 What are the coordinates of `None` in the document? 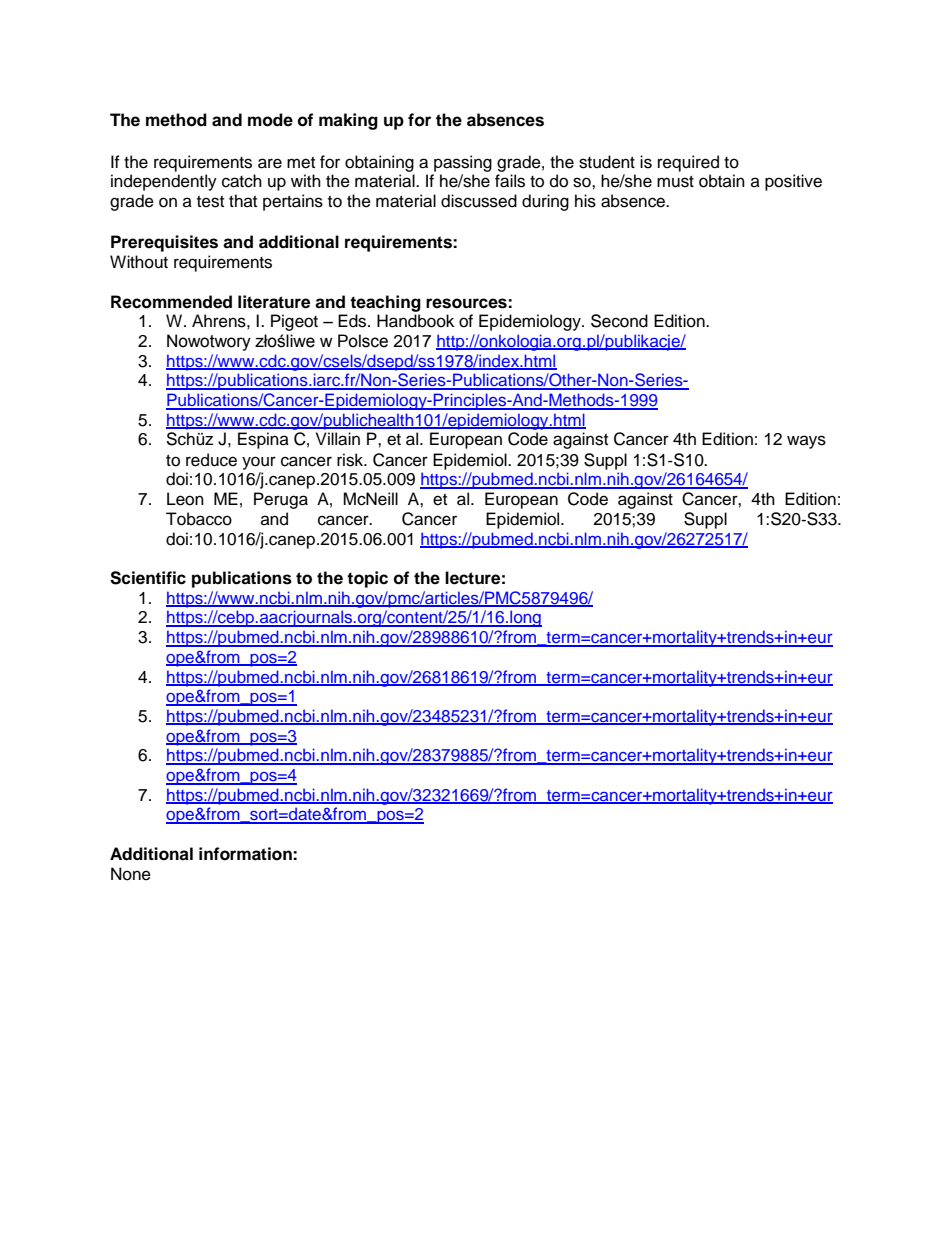 It's located at (131, 874).
